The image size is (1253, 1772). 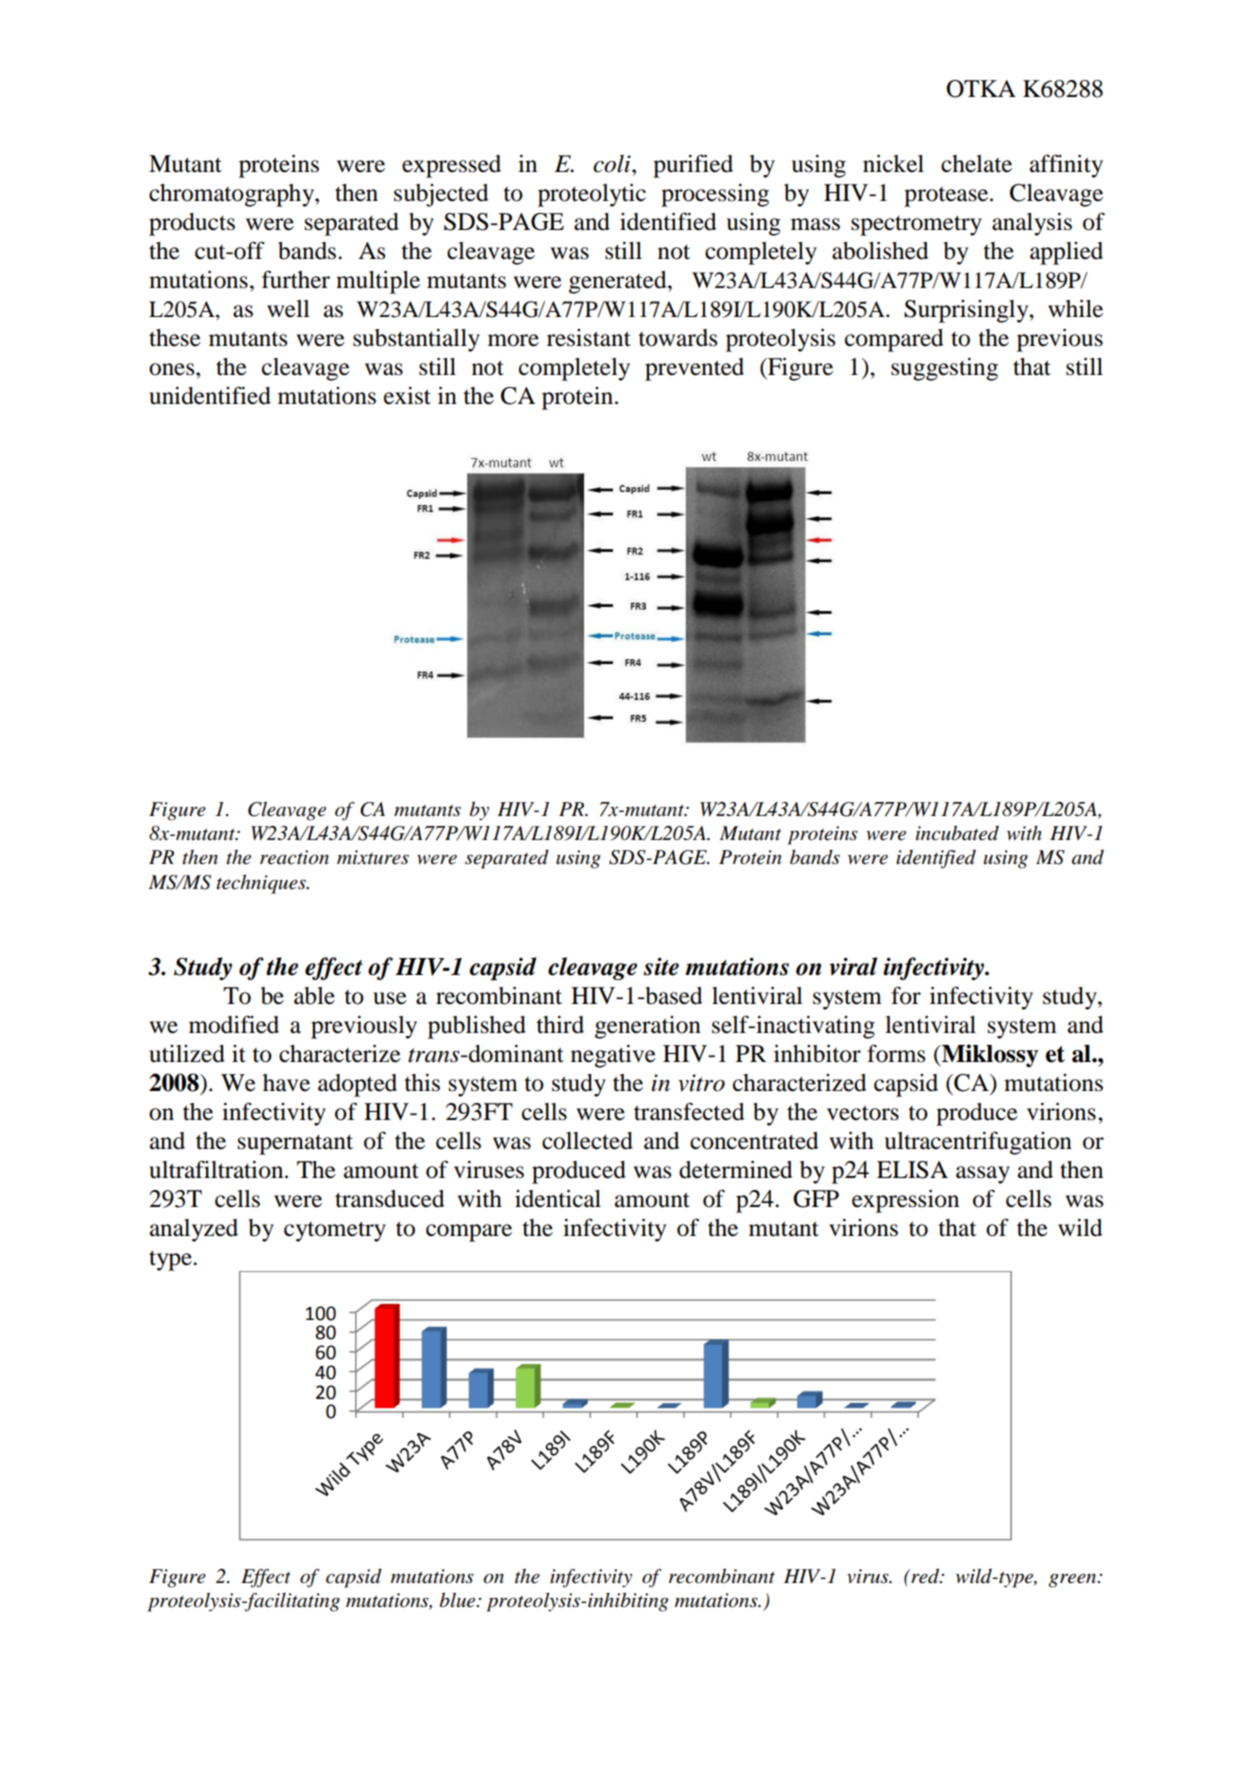 What do you see at coordinates (294, 857) in the document?
I see `reaction` at bounding box center [294, 857].
